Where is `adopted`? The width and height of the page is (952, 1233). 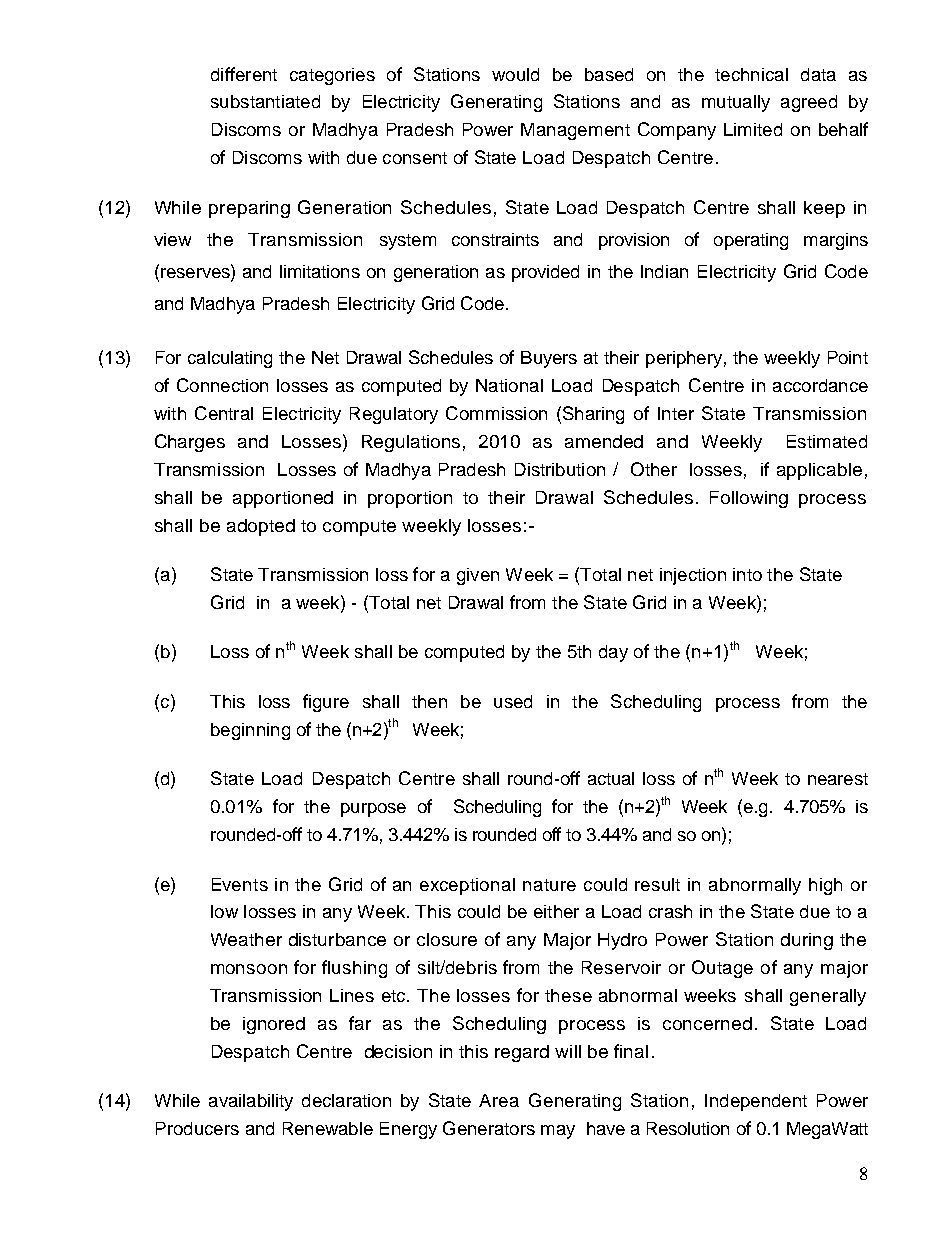 adopted is located at coordinates (261, 527).
